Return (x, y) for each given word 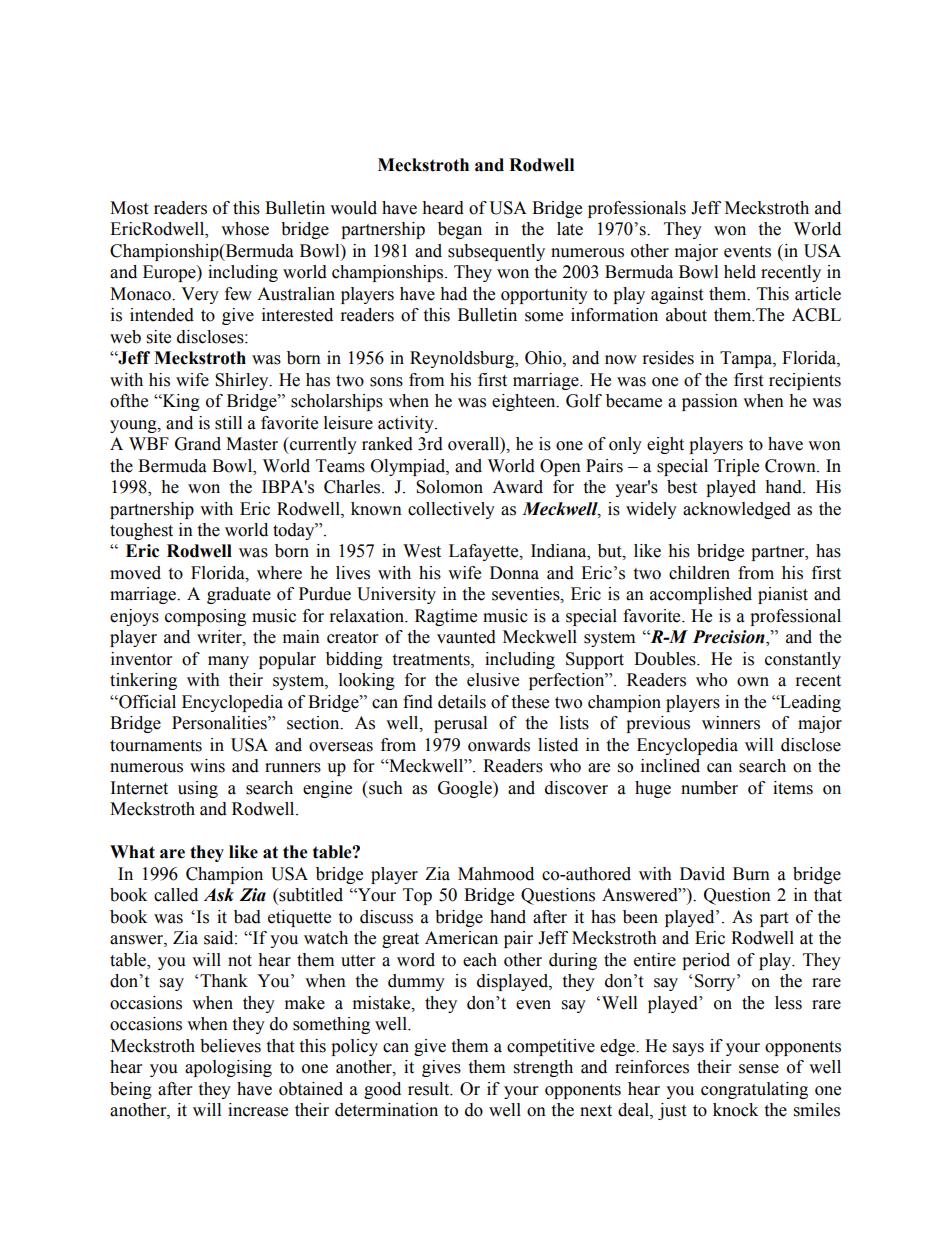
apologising (228, 1068)
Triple (736, 467)
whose (245, 229)
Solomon (449, 487)
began (460, 230)
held (740, 272)
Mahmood (496, 874)
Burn (751, 874)
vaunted (466, 637)
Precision (730, 638)
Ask (219, 895)
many (228, 662)
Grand (198, 444)
